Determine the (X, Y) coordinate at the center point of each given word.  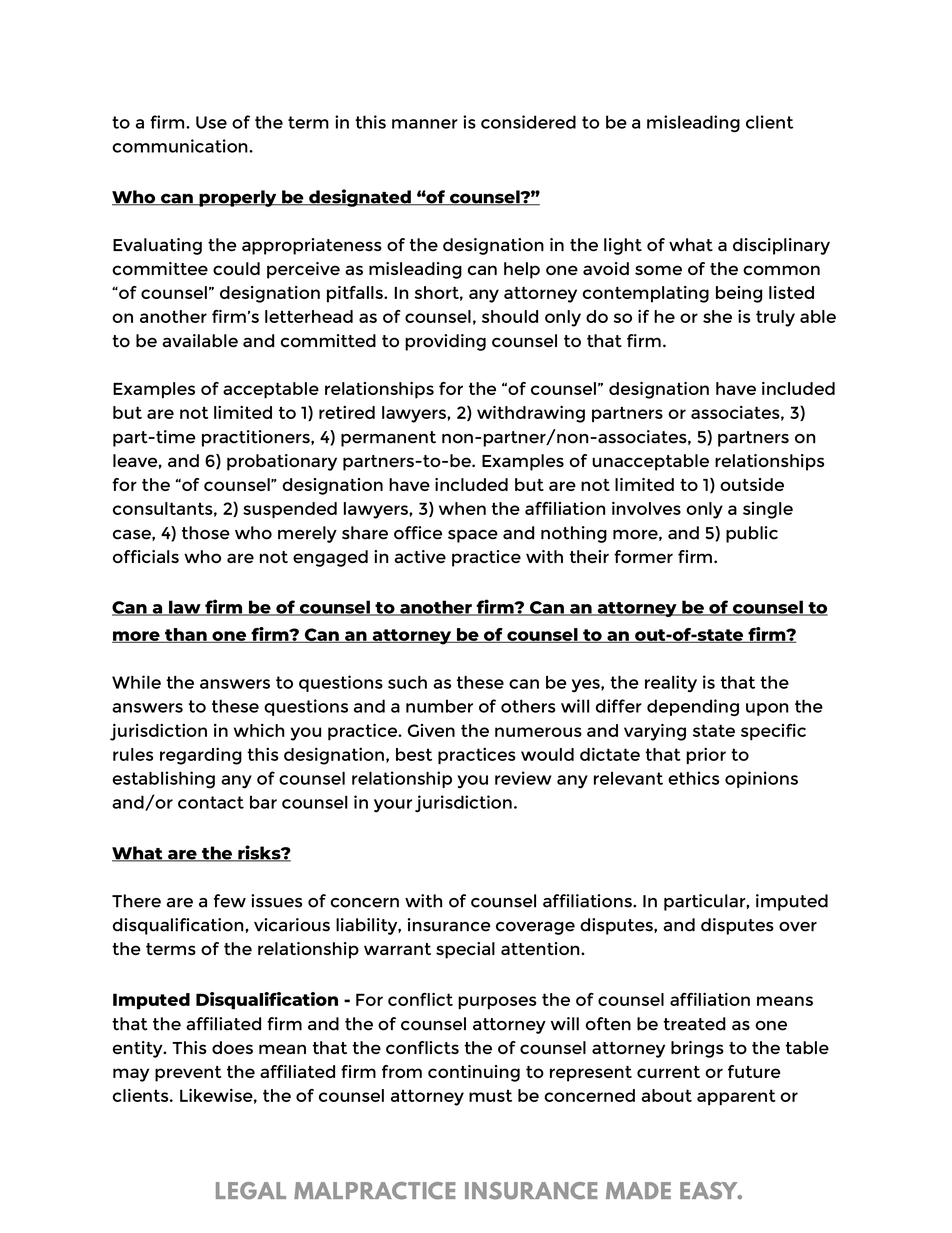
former (643, 556)
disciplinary (781, 246)
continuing (474, 1073)
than (186, 635)
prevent (188, 1074)
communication (181, 146)
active (420, 556)
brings (697, 1049)
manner (425, 124)
